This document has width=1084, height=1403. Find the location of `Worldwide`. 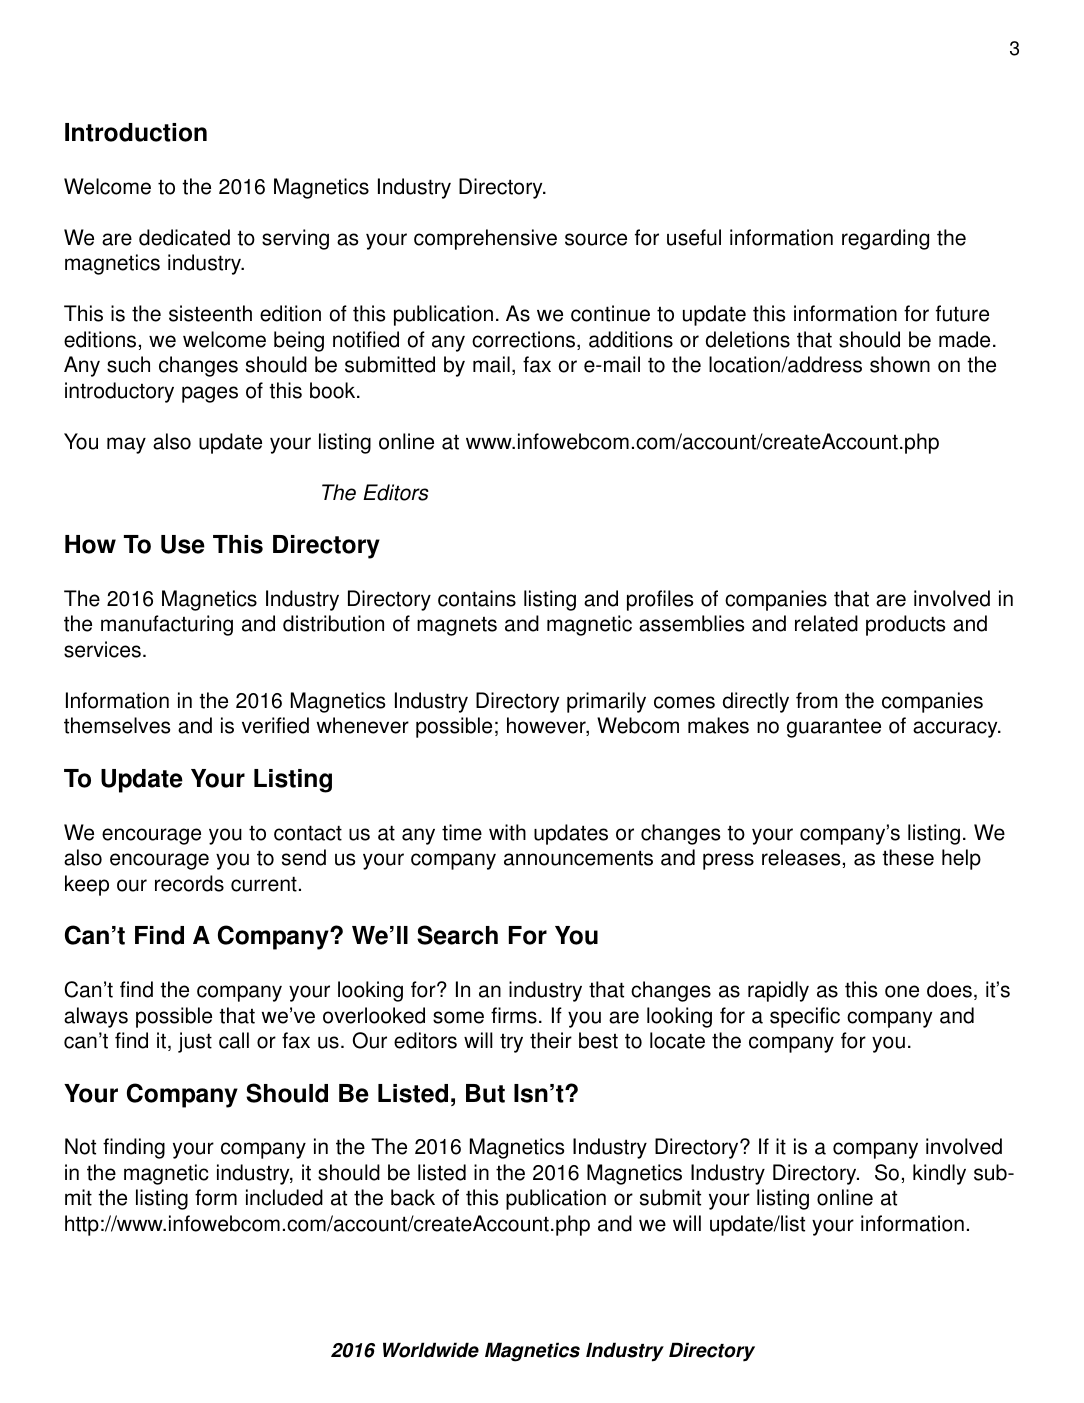

Worldwide is located at coordinates (431, 1350).
